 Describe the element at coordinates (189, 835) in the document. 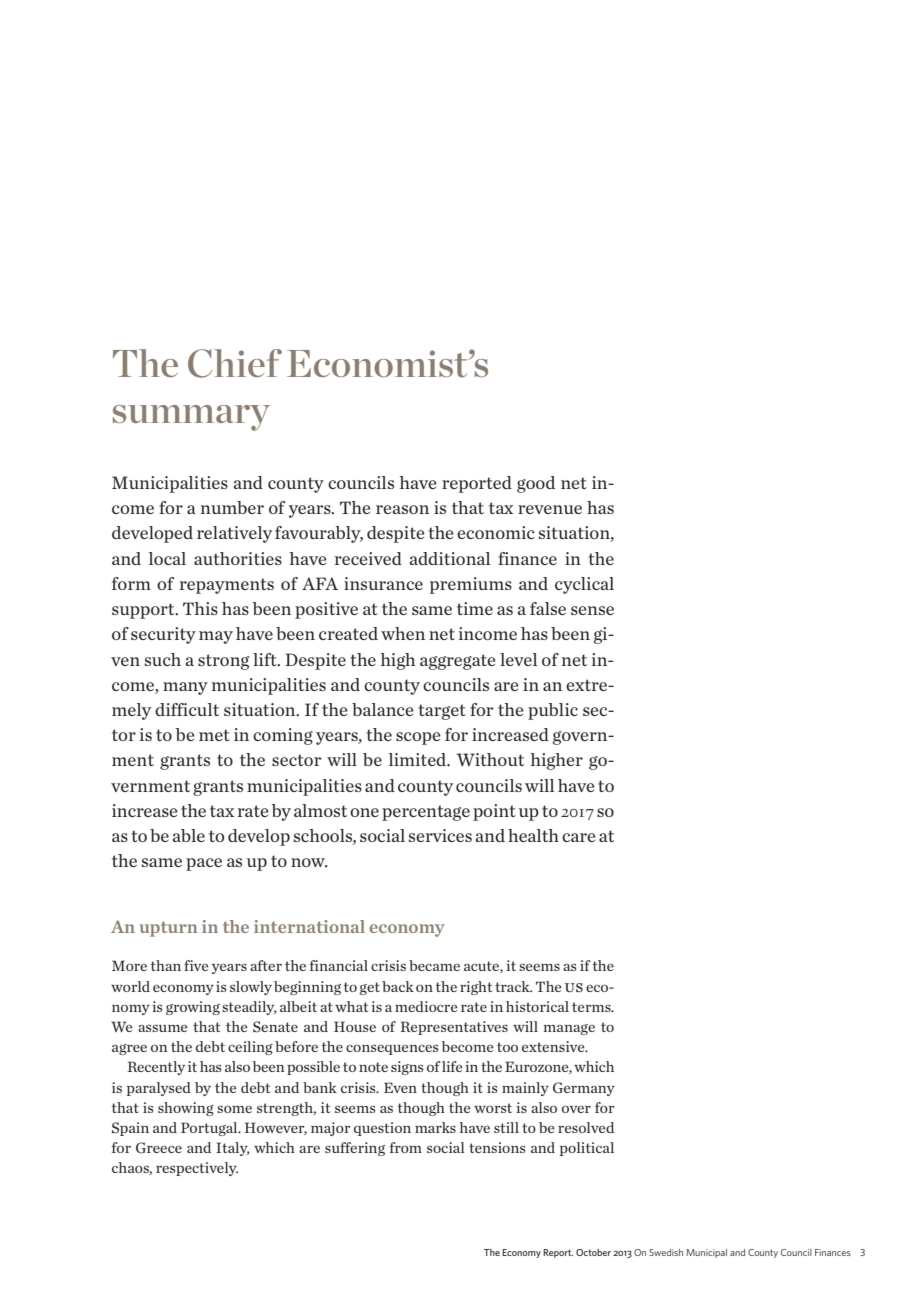

I see `able` at that location.
